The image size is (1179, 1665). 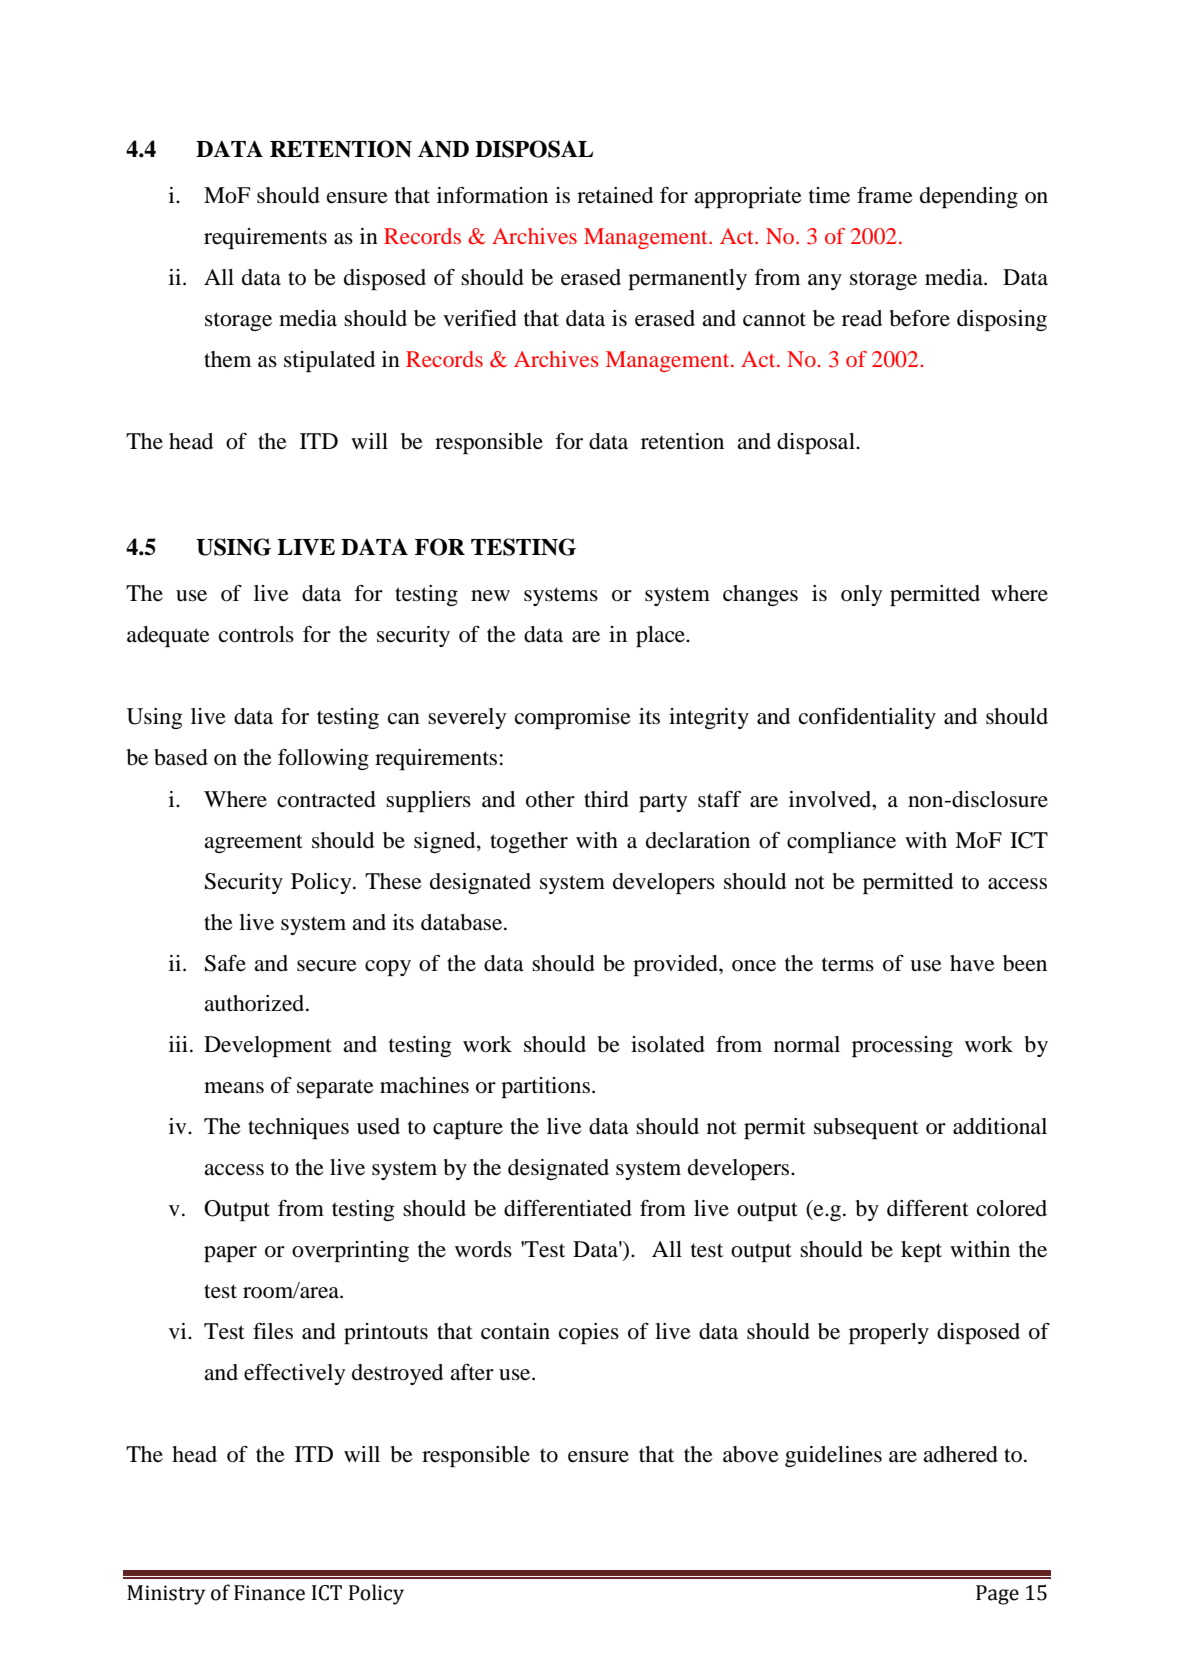 What do you see at coordinates (529, 842) in the page?
I see `together` at bounding box center [529, 842].
